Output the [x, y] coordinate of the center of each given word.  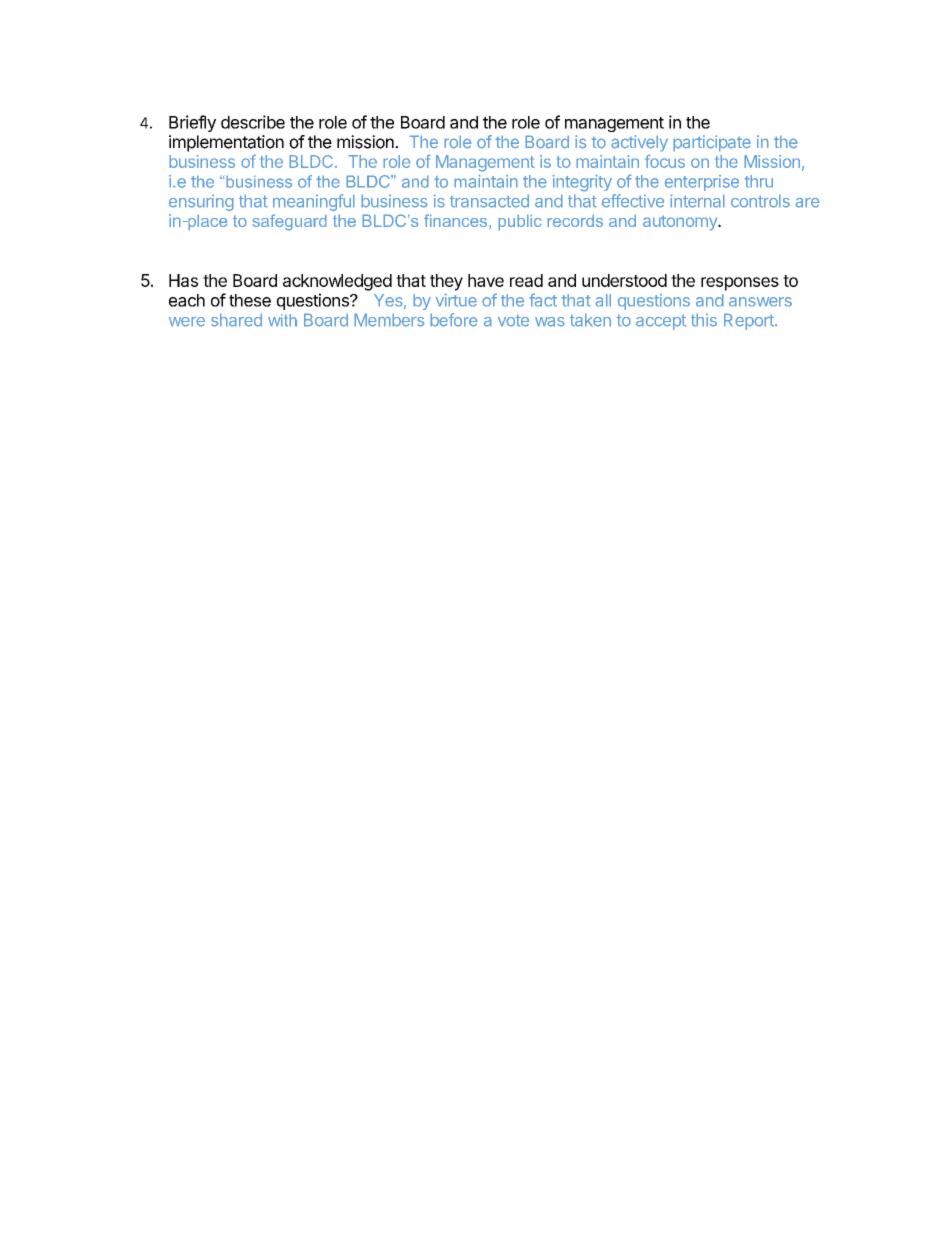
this [704, 320]
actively [639, 143]
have [486, 280]
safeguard [289, 222]
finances [455, 220]
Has [183, 280]
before [454, 320]
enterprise [702, 183]
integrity [582, 183]
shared [236, 320]
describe [253, 122]
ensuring [201, 202]
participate [712, 143]
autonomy [681, 223]
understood [624, 280]
